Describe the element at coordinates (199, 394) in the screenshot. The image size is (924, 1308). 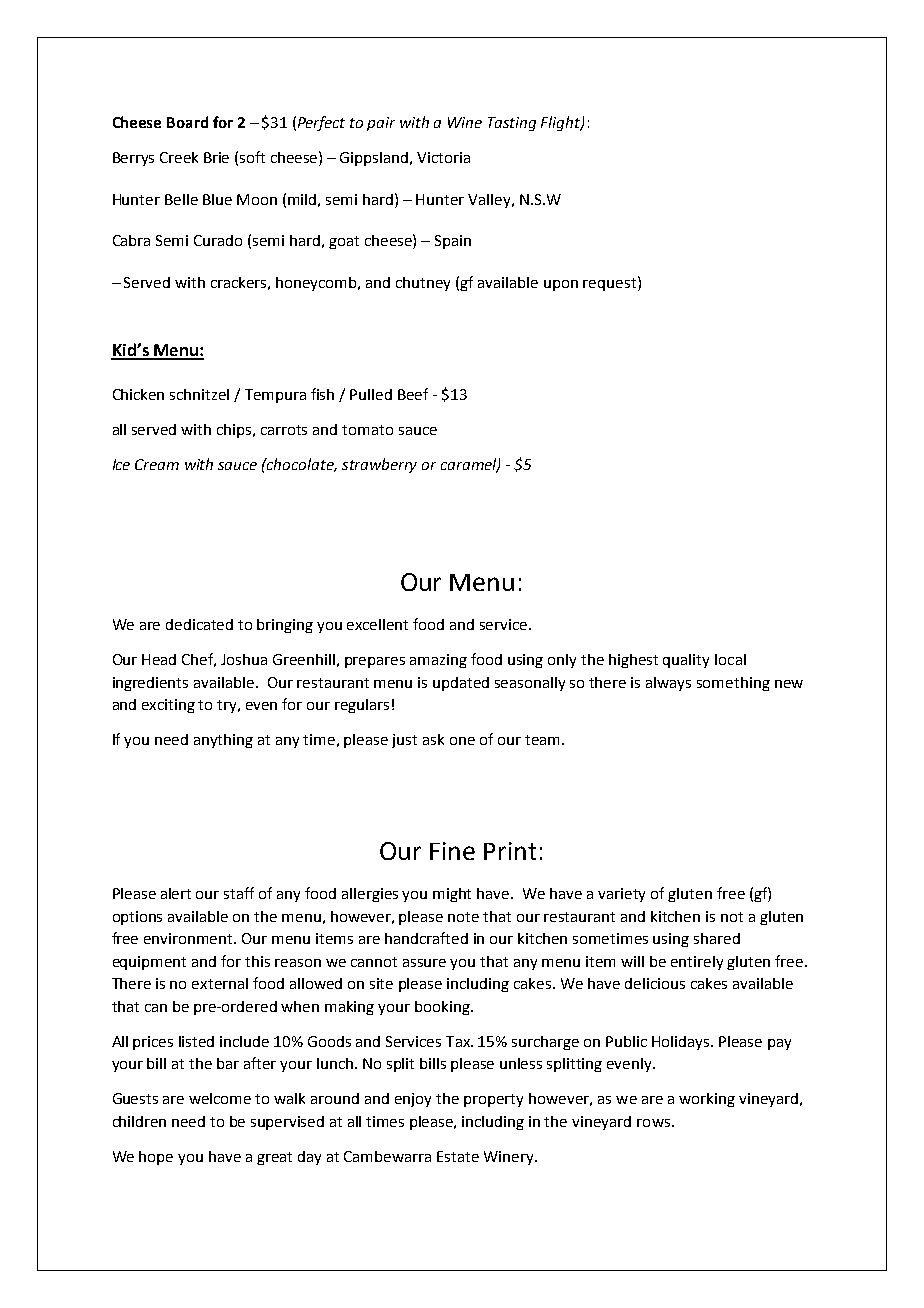
I see `schnitzel` at that location.
